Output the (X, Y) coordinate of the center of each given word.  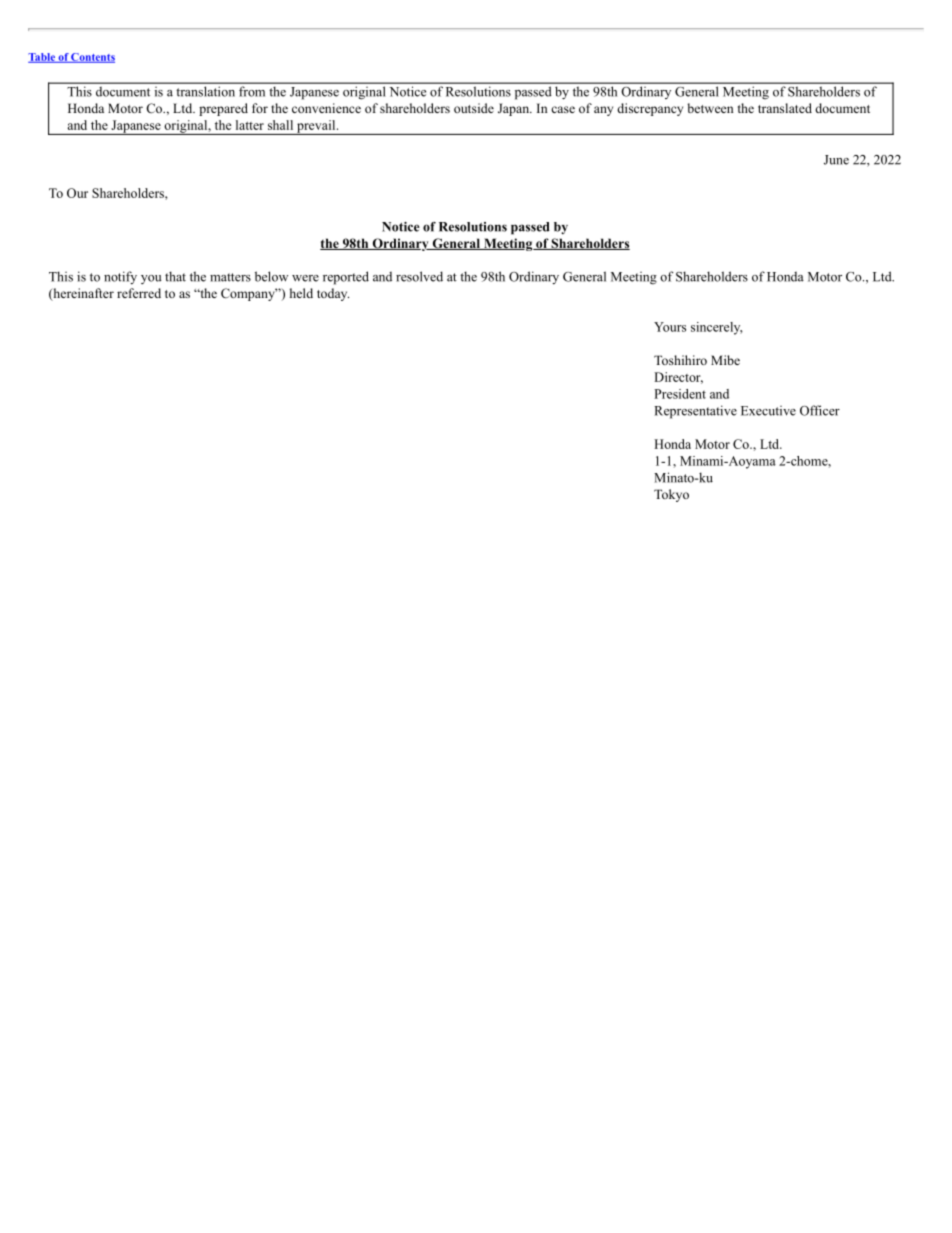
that (175, 276)
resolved (419, 276)
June (836, 160)
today (333, 294)
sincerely (717, 328)
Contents (92, 58)
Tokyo (671, 495)
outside (474, 108)
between (710, 108)
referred (139, 293)
